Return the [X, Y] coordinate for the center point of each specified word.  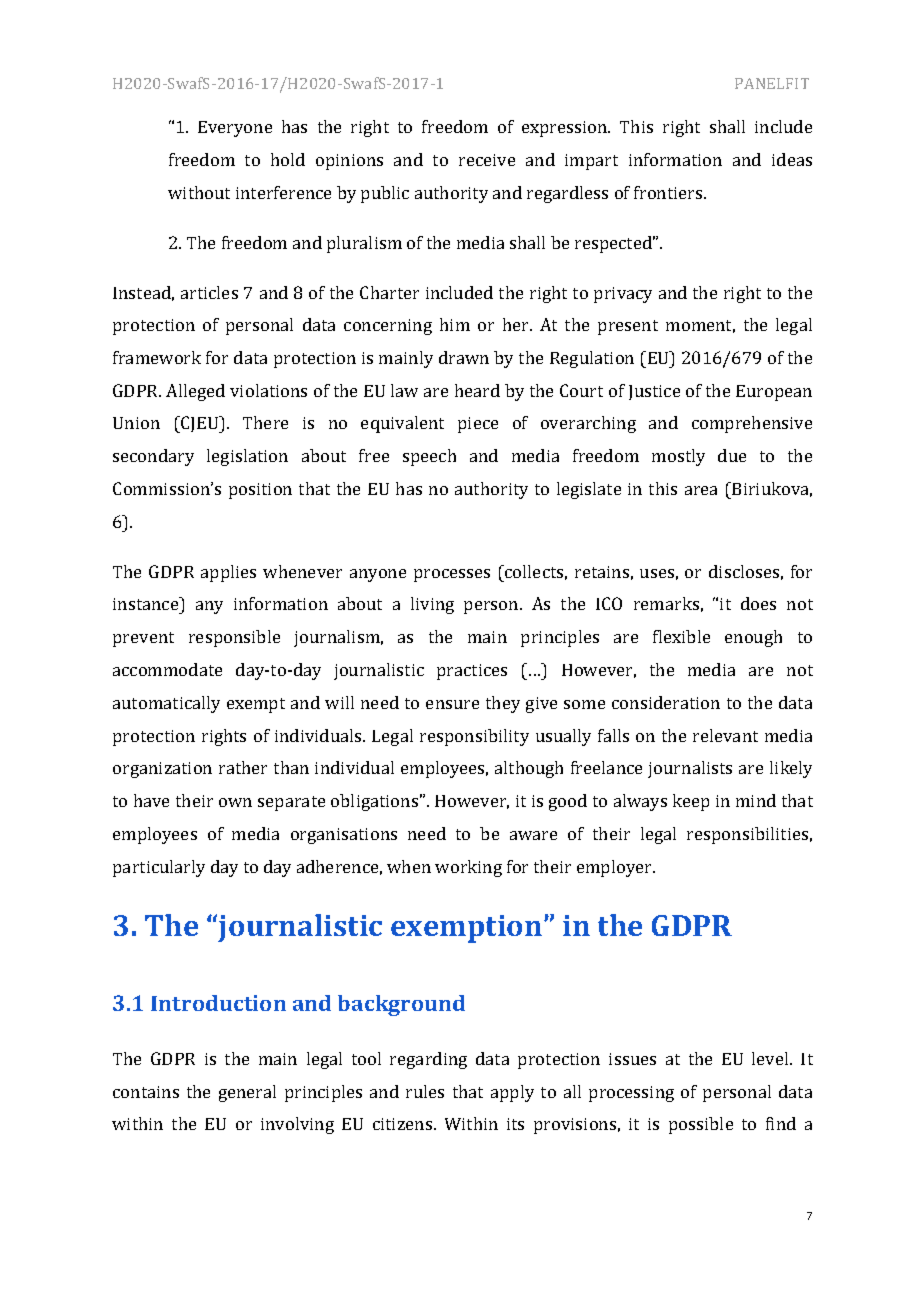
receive [487, 160]
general [247, 1093]
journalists [690, 769]
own [235, 802]
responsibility [474, 737]
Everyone [235, 129]
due [732, 455]
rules [425, 1091]
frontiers [669, 192]
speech [429, 457]
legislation [247, 457]
